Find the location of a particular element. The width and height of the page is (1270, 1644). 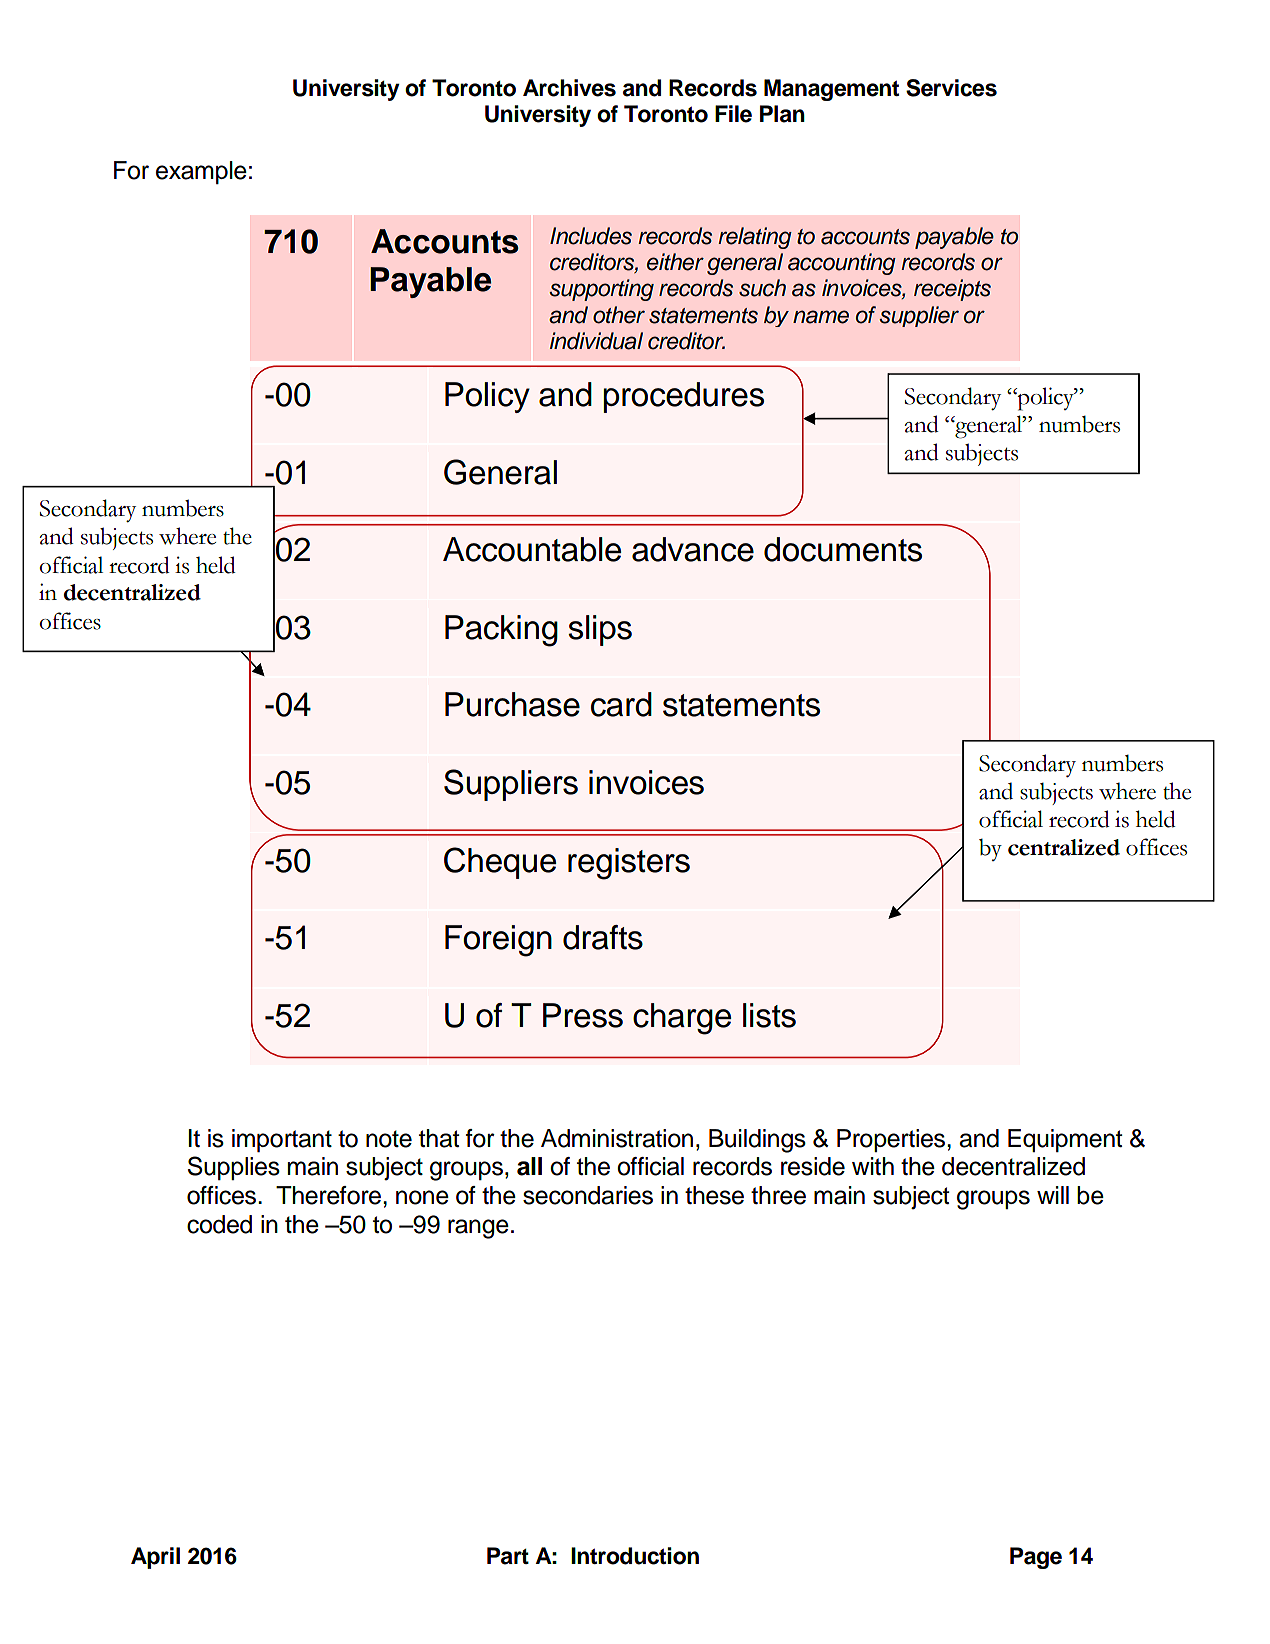

April is located at coordinates (155, 1558).
